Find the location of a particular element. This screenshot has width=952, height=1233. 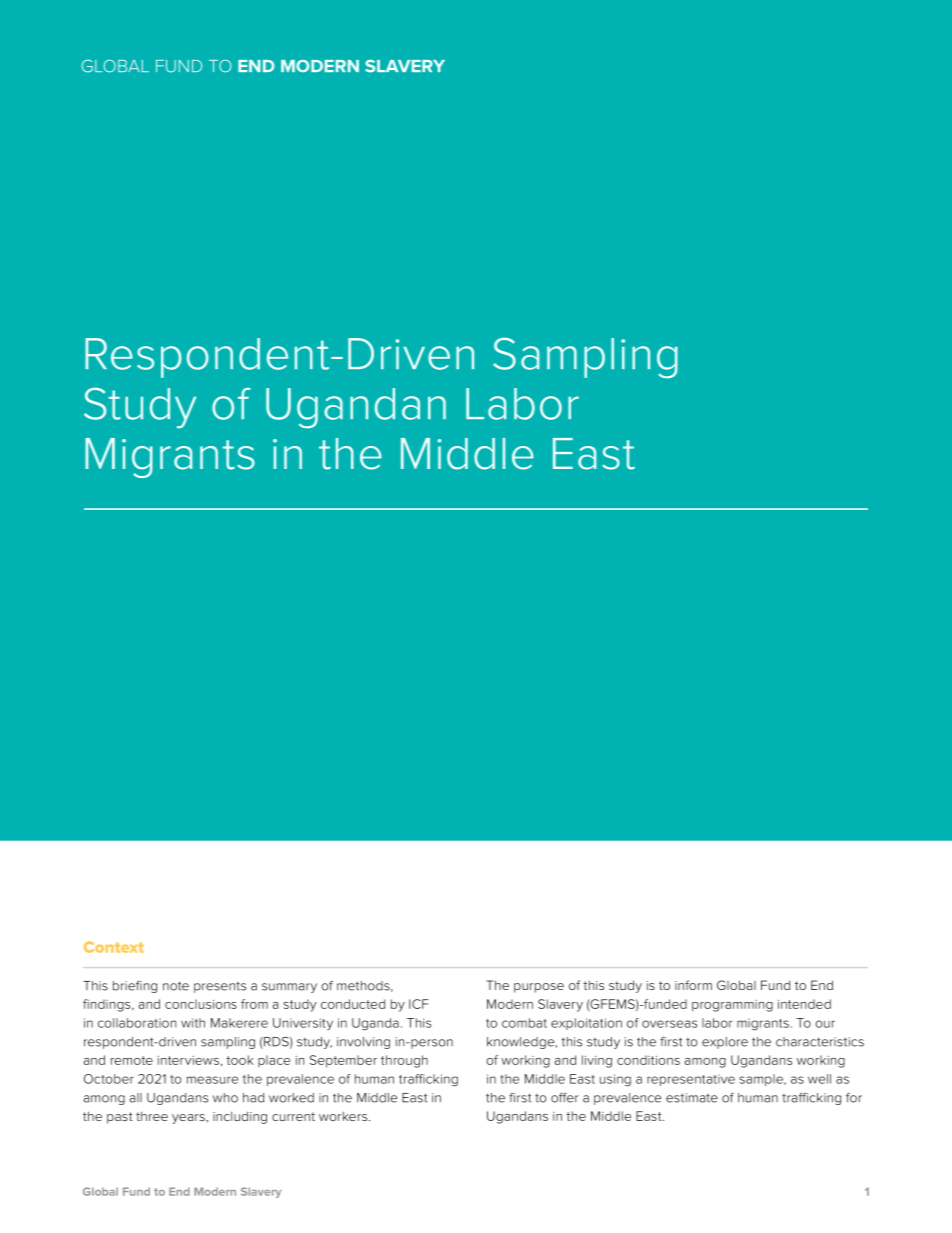

combat is located at coordinates (524, 1023).
